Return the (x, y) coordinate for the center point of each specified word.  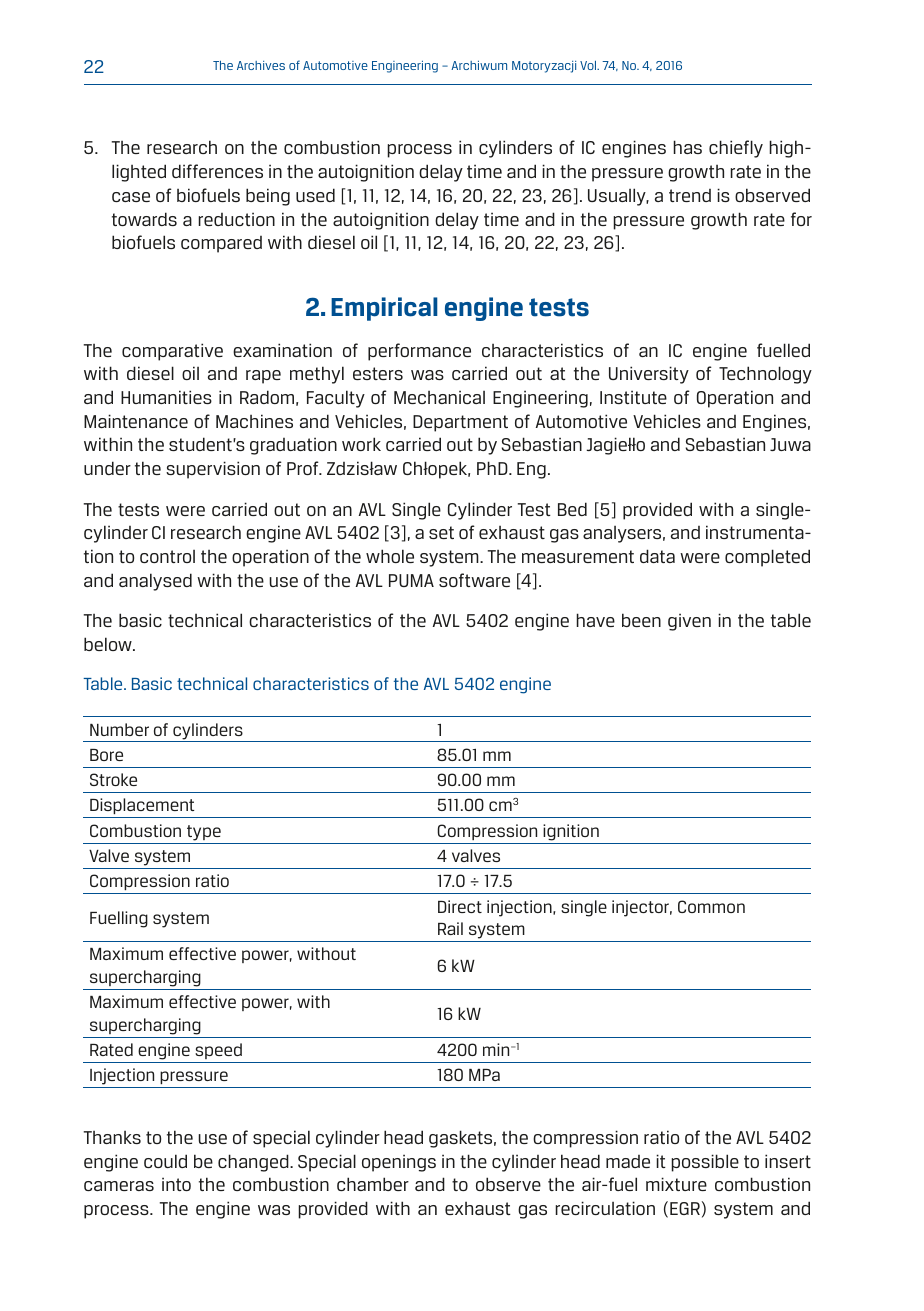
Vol (589, 65)
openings (399, 1163)
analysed (155, 582)
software (474, 580)
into (176, 1184)
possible (705, 1163)
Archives (261, 65)
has (687, 147)
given (689, 622)
